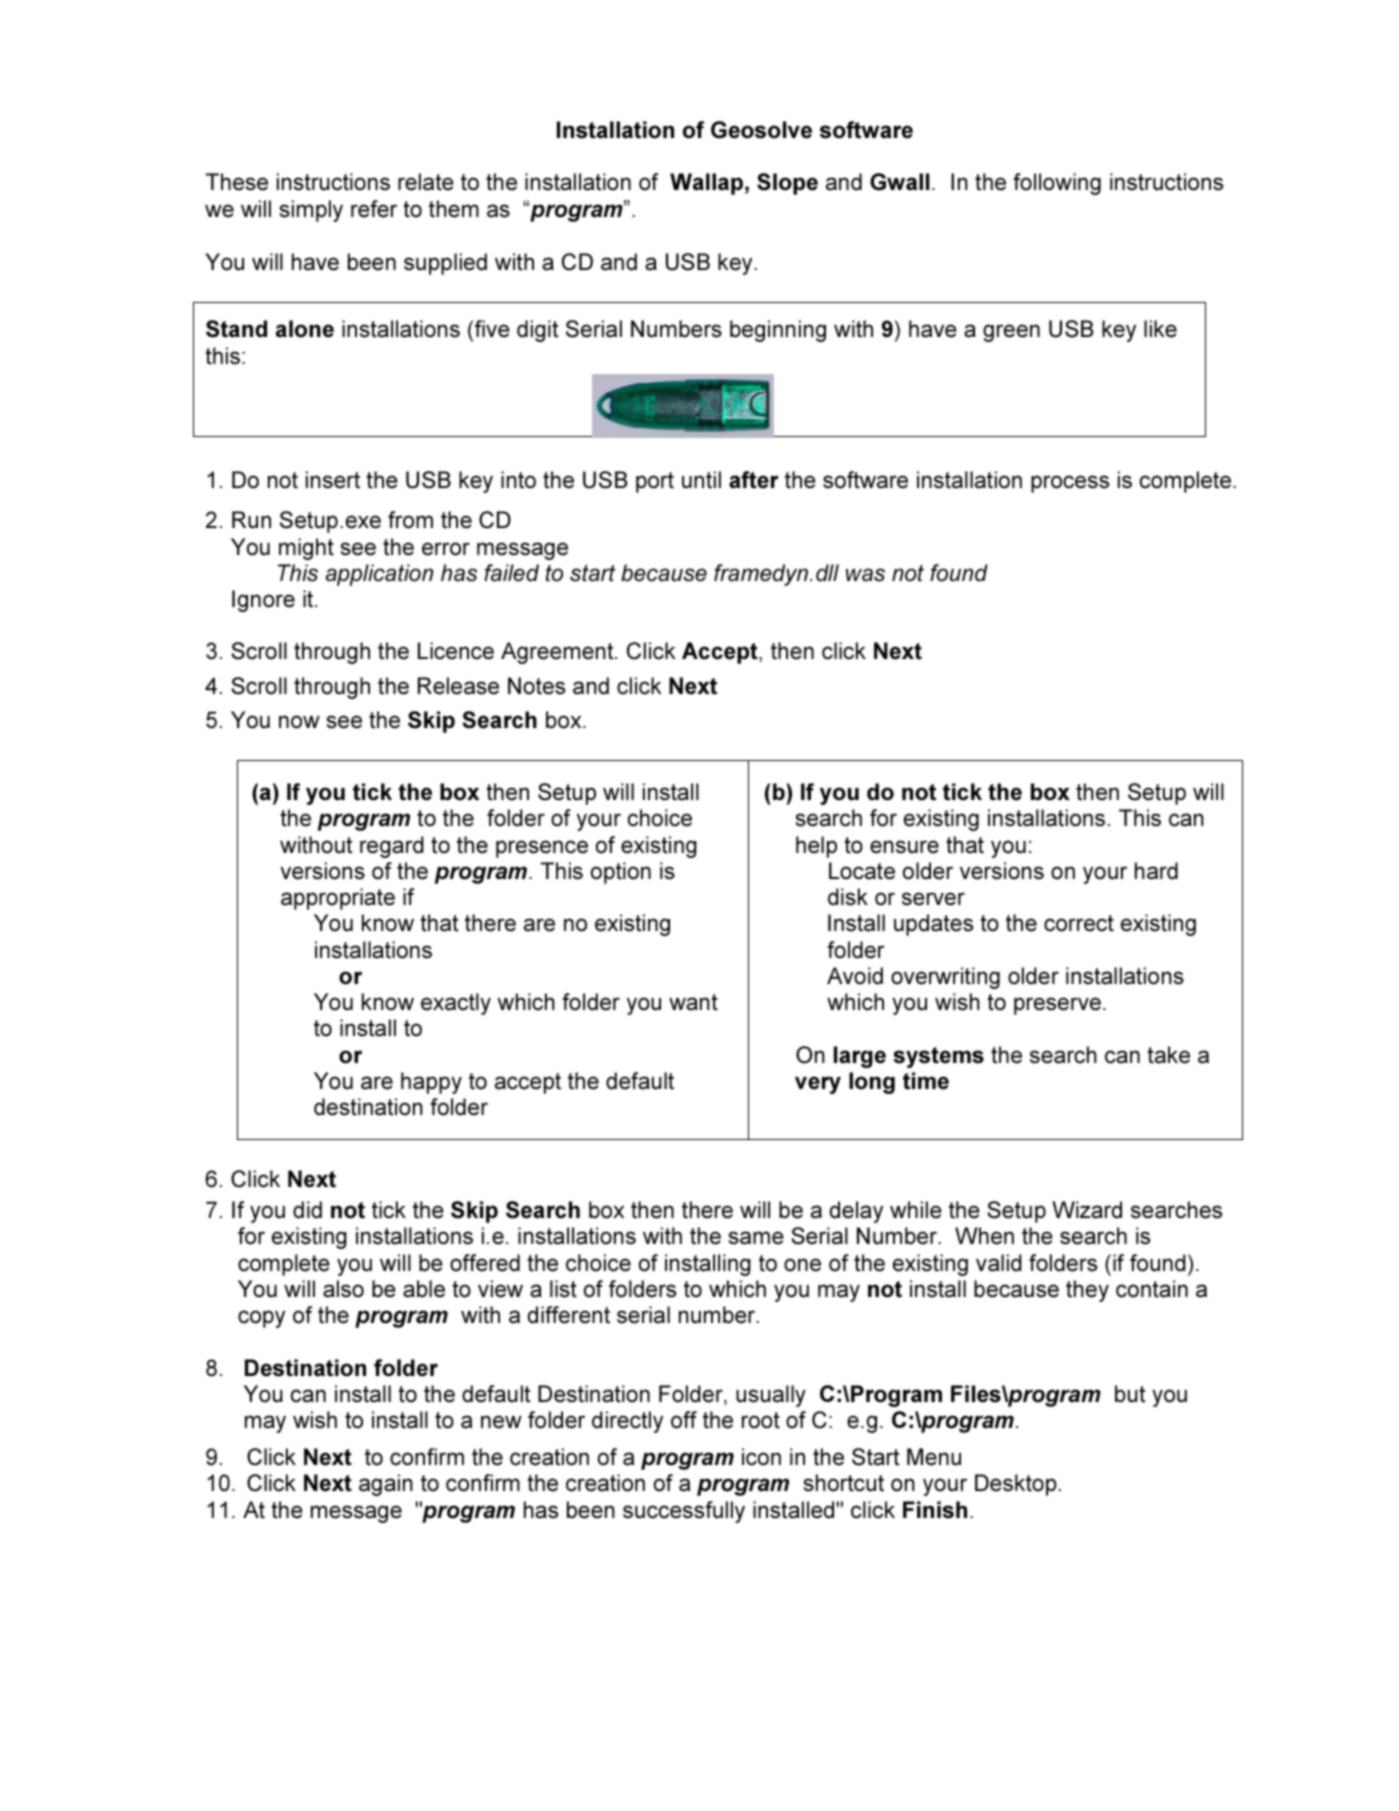 The height and width of the screenshot is (1811, 1399). Describe the element at coordinates (392, 847) in the screenshot. I see `regard` at that location.
